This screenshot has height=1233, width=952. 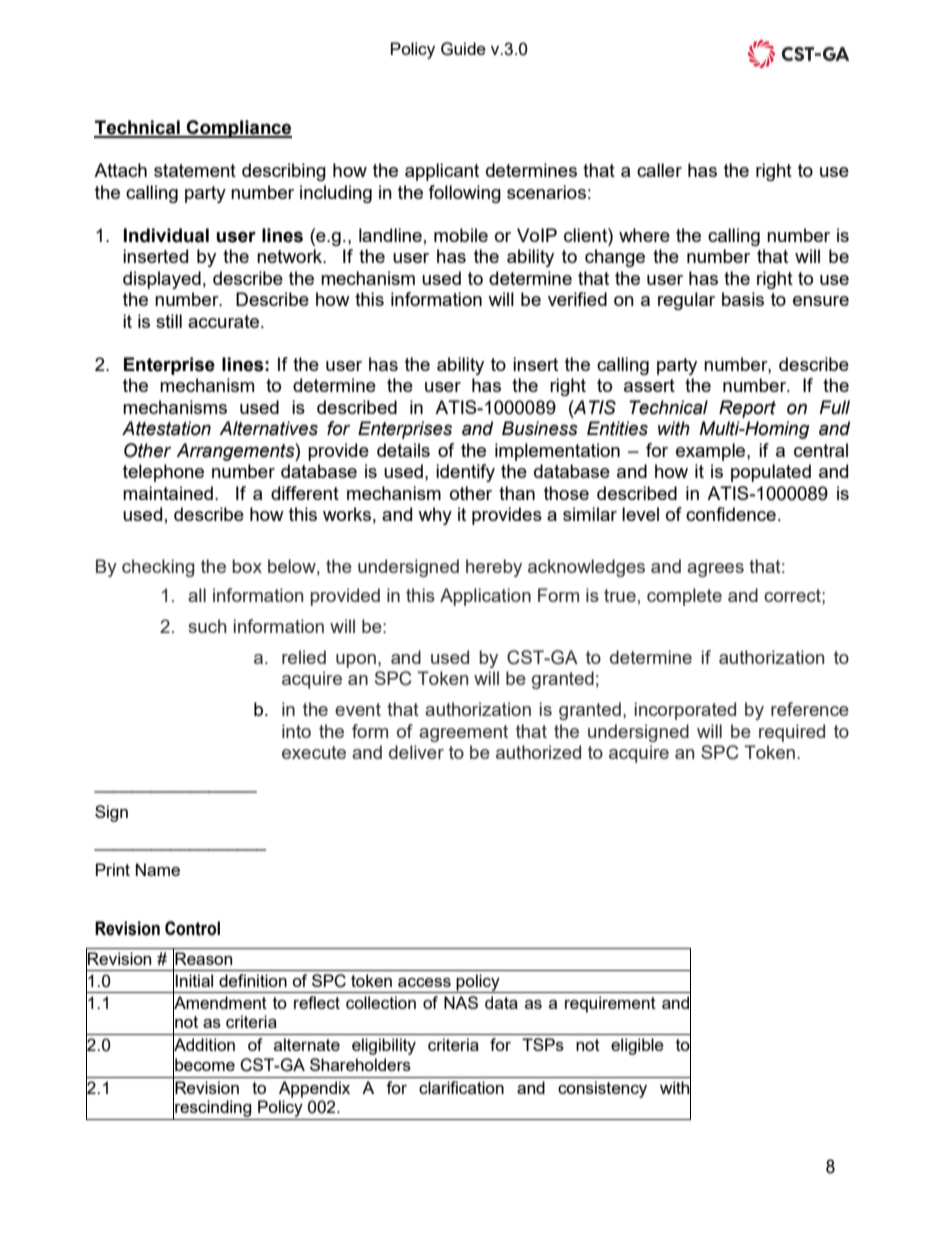 I want to click on basis, so click(x=743, y=299).
